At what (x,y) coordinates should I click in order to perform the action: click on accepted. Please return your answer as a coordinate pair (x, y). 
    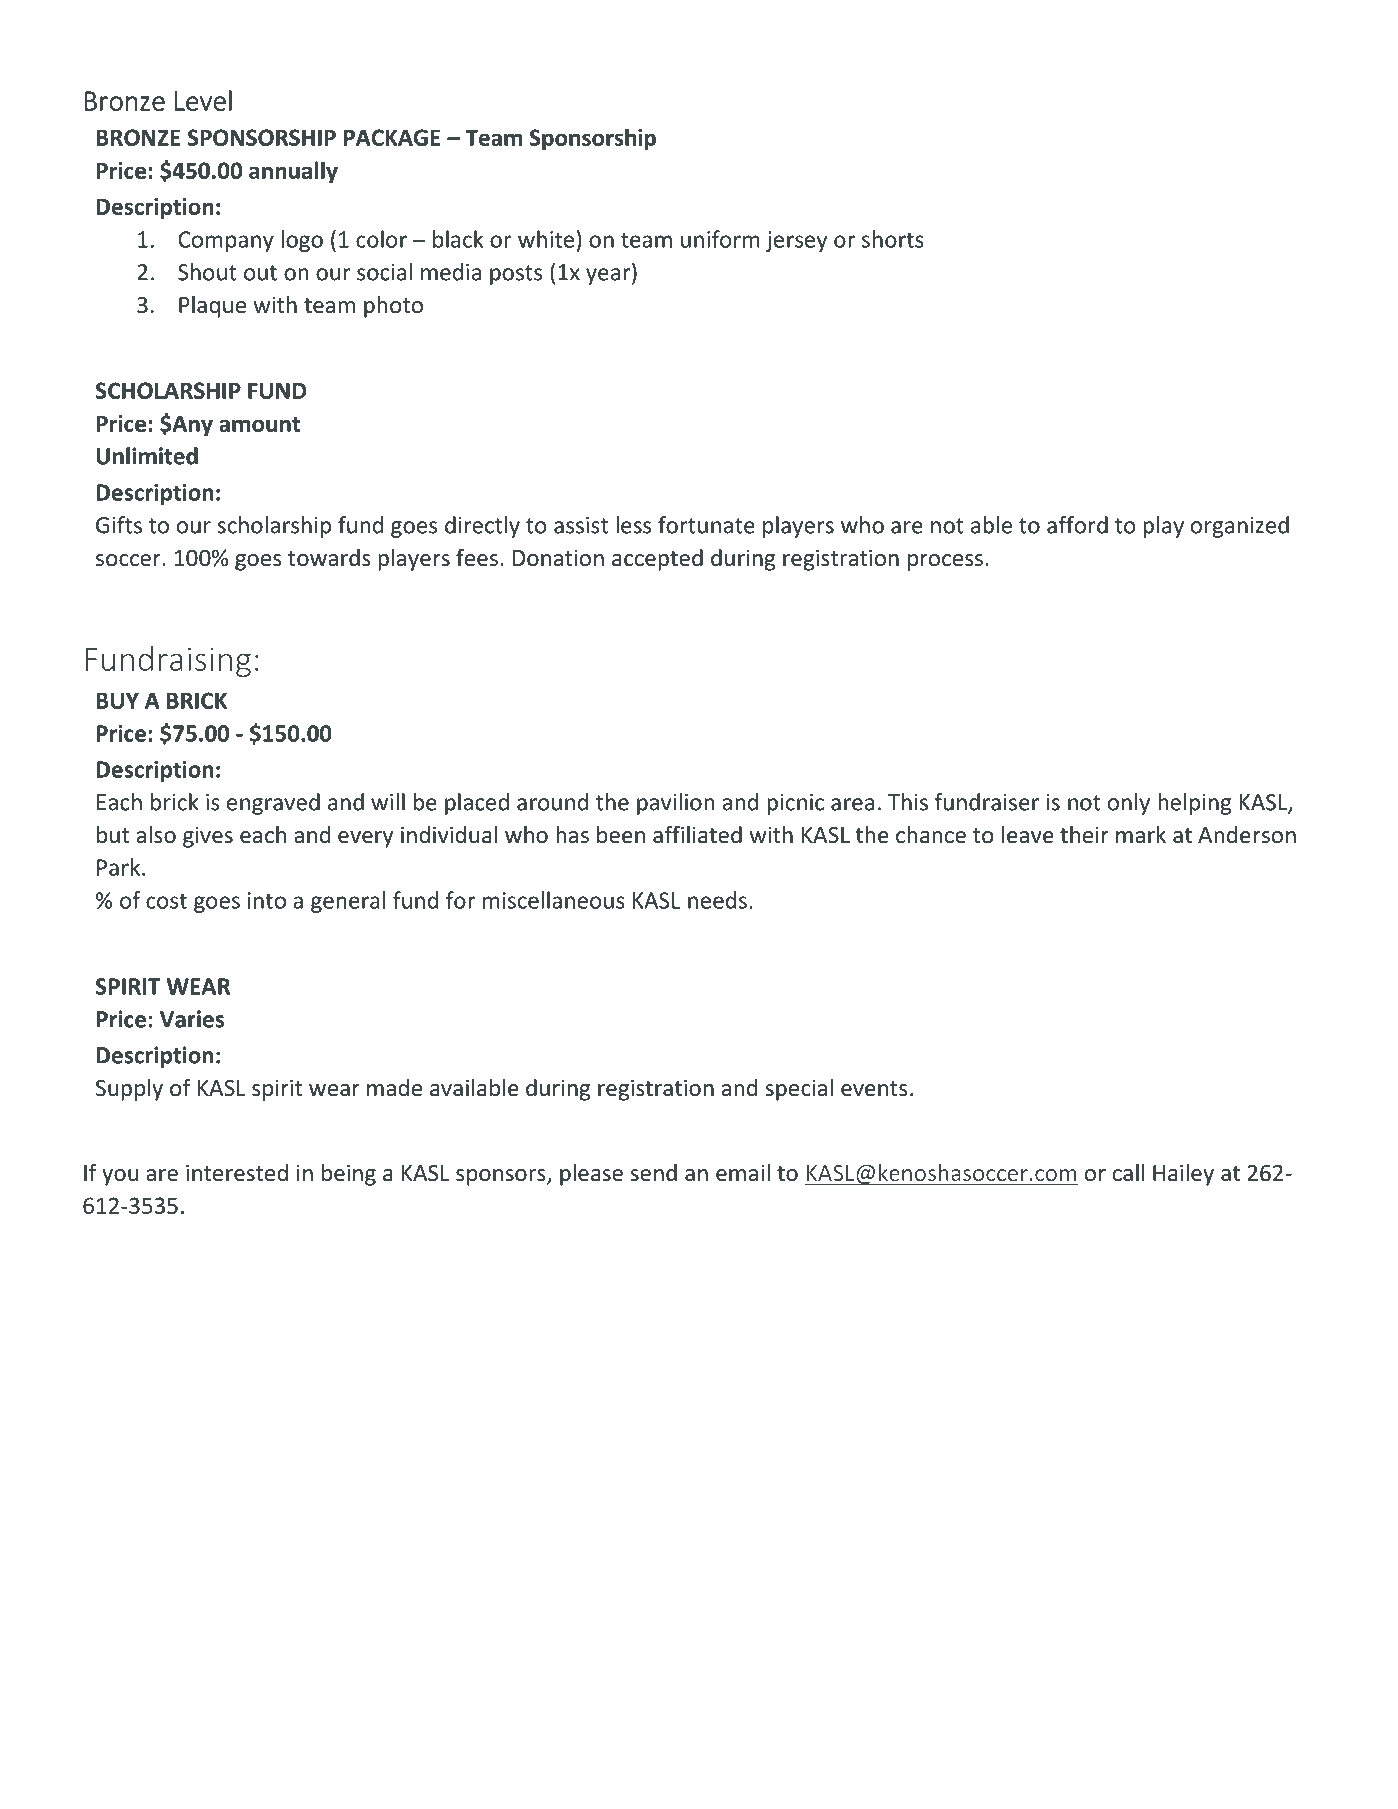
    Looking at the image, I should click on (657, 560).
